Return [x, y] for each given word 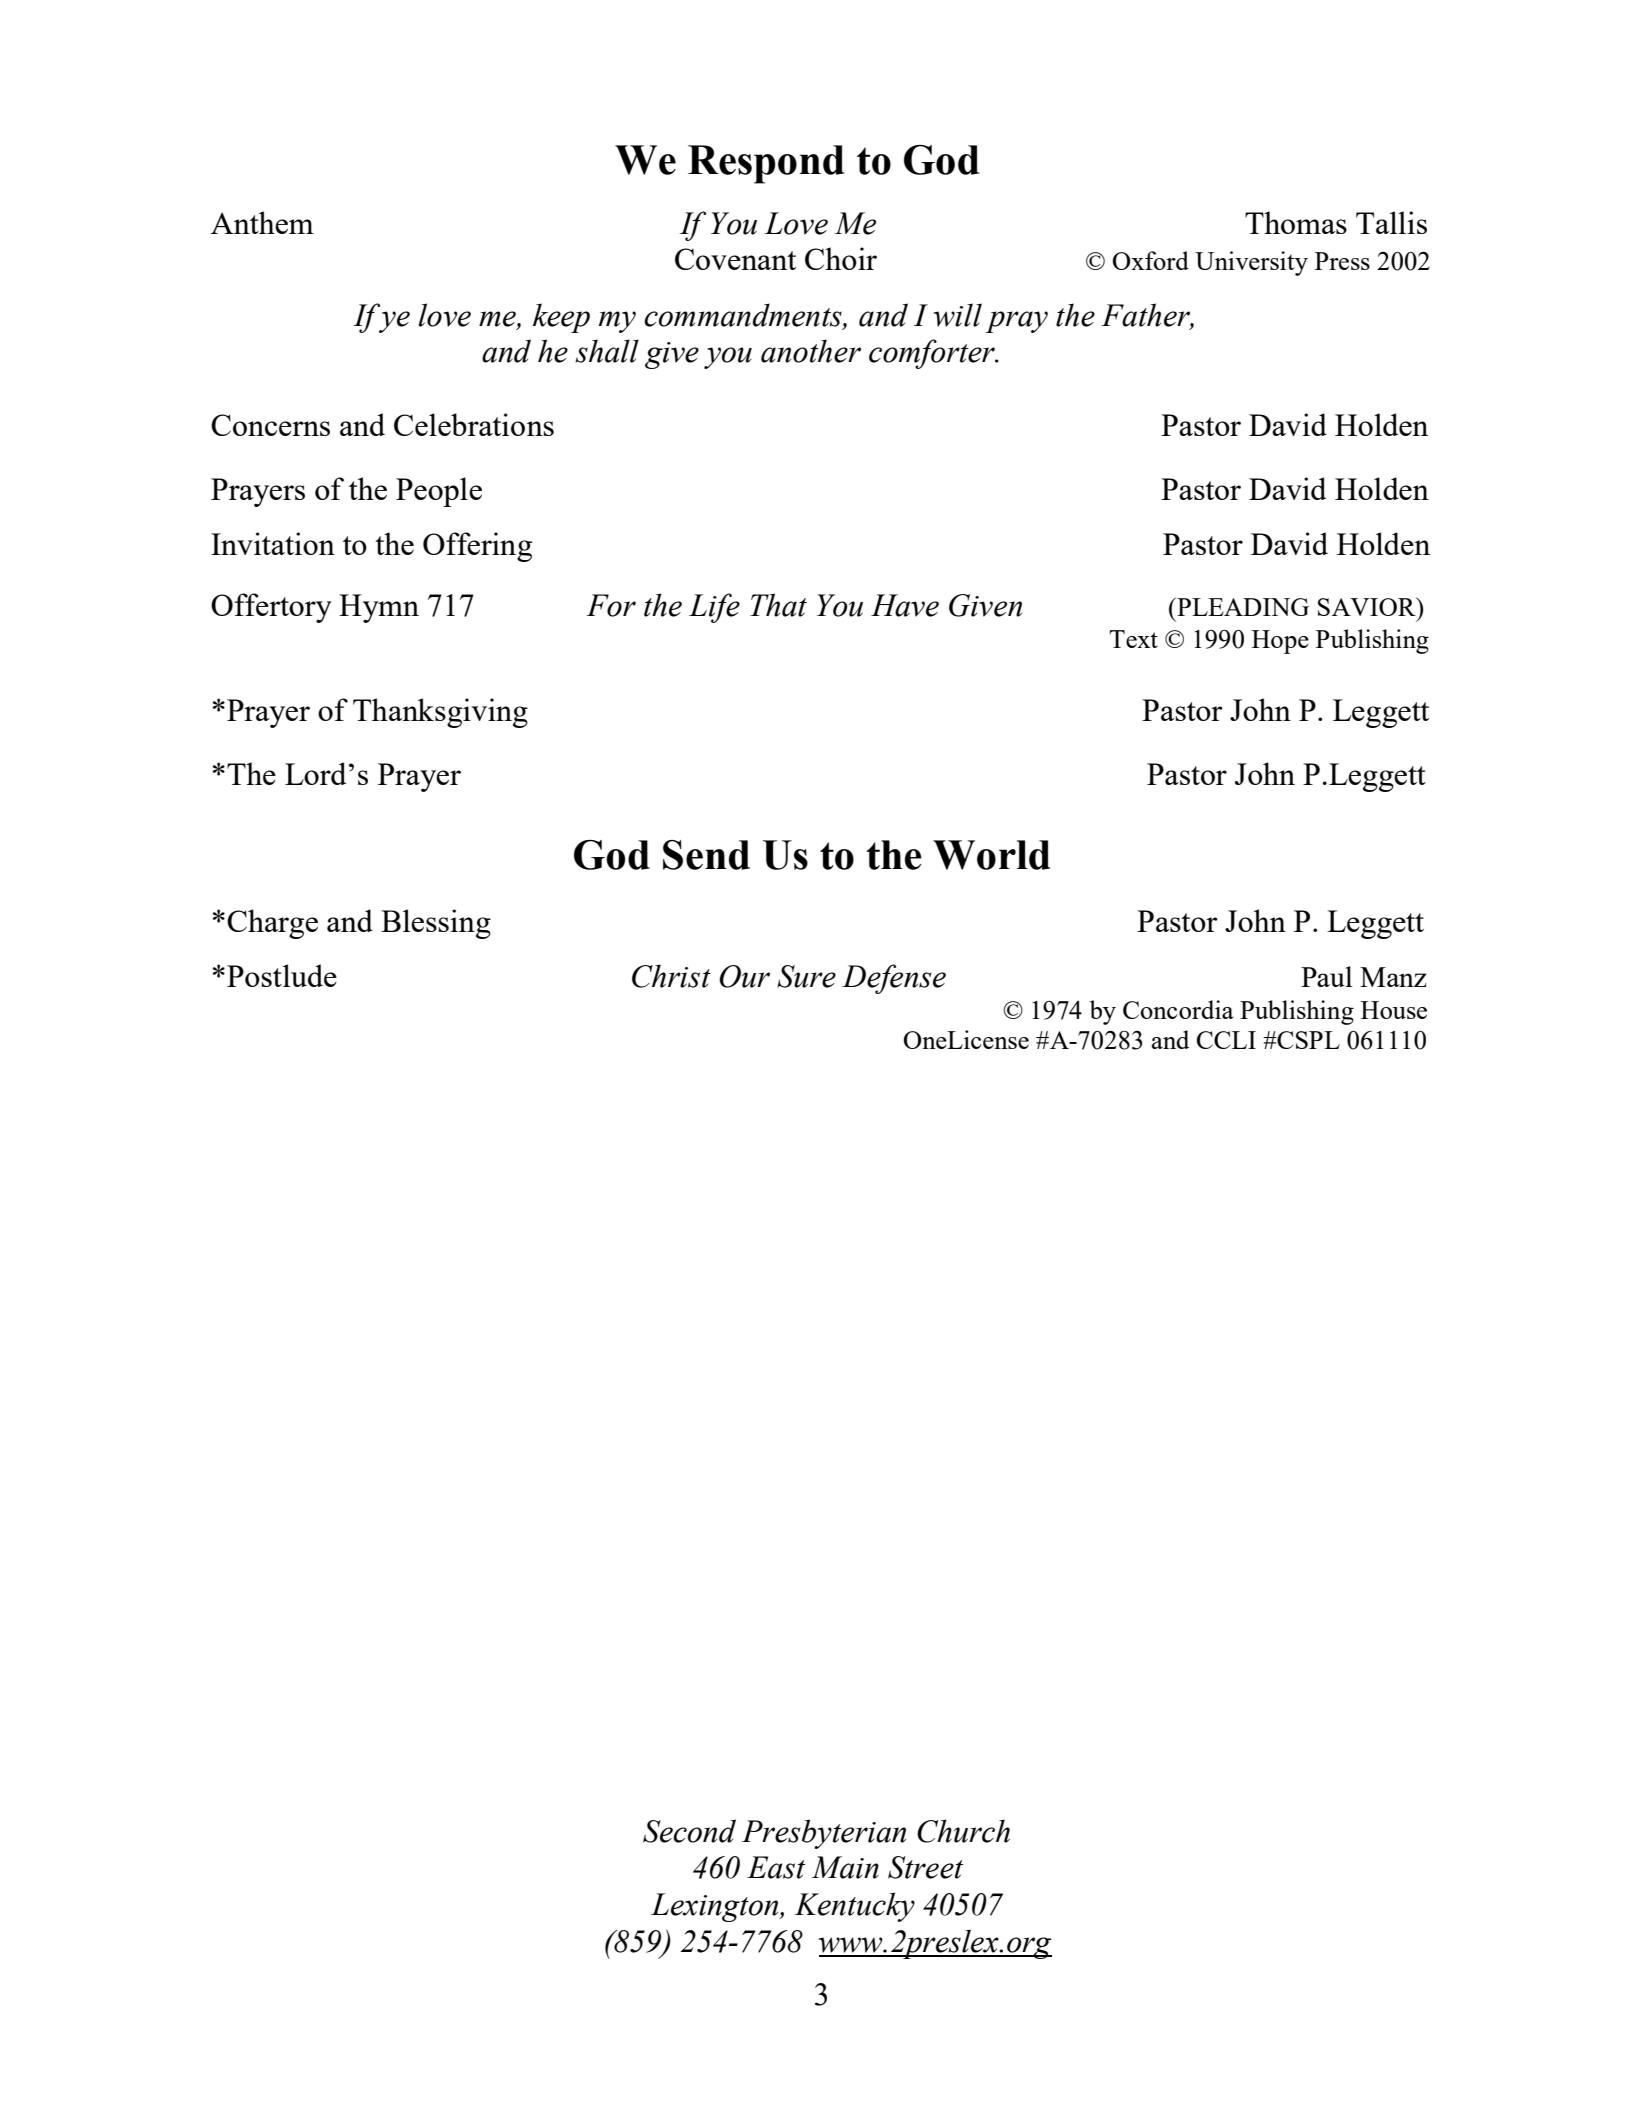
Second [689, 1831]
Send [706, 855]
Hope [1280, 642]
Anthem [262, 222]
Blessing [436, 924]
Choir [841, 258]
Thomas [1296, 222]
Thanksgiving [440, 713]
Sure [806, 976]
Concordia [1178, 1009]
